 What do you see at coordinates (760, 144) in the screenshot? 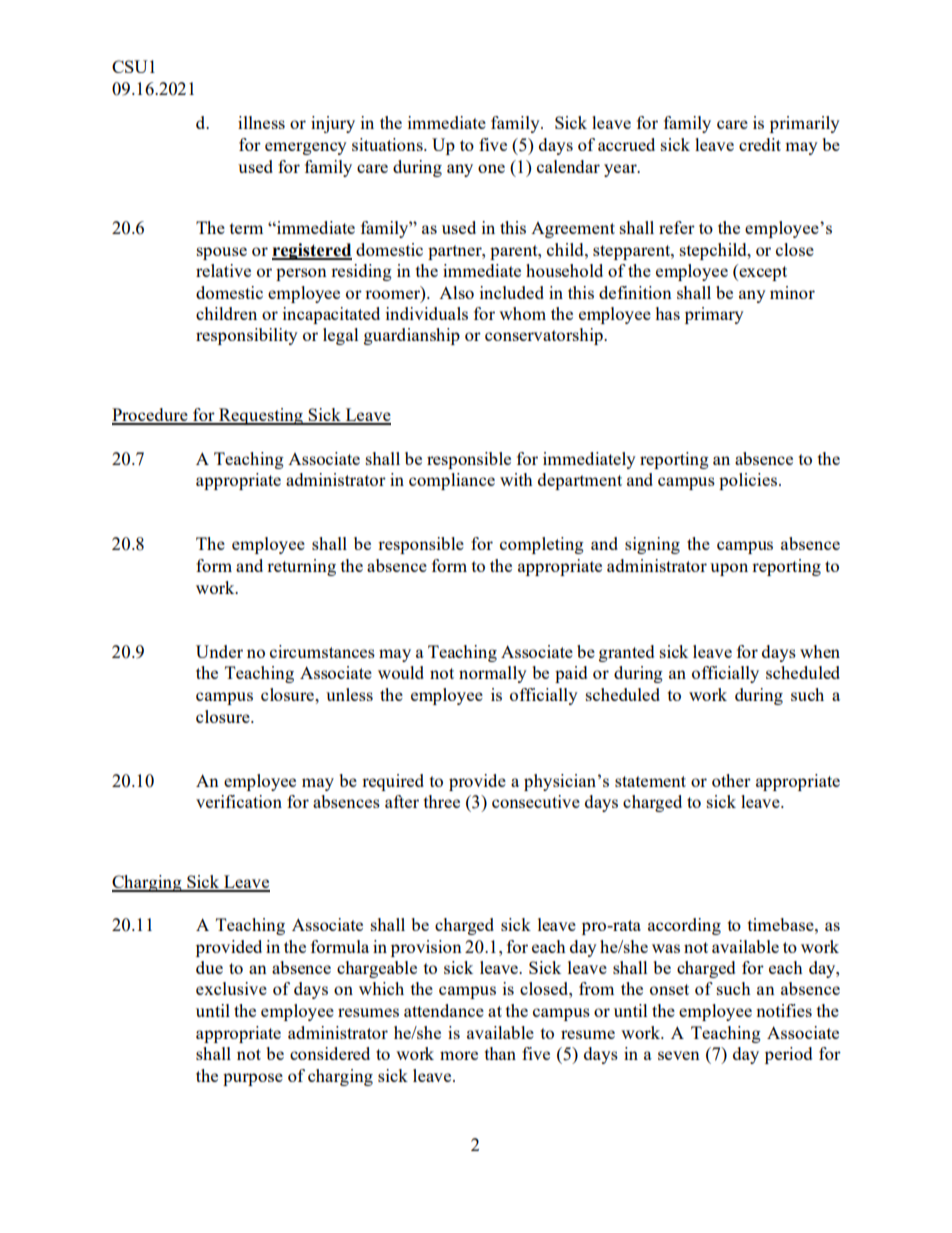
I see `credit` at bounding box center [760, 144].
